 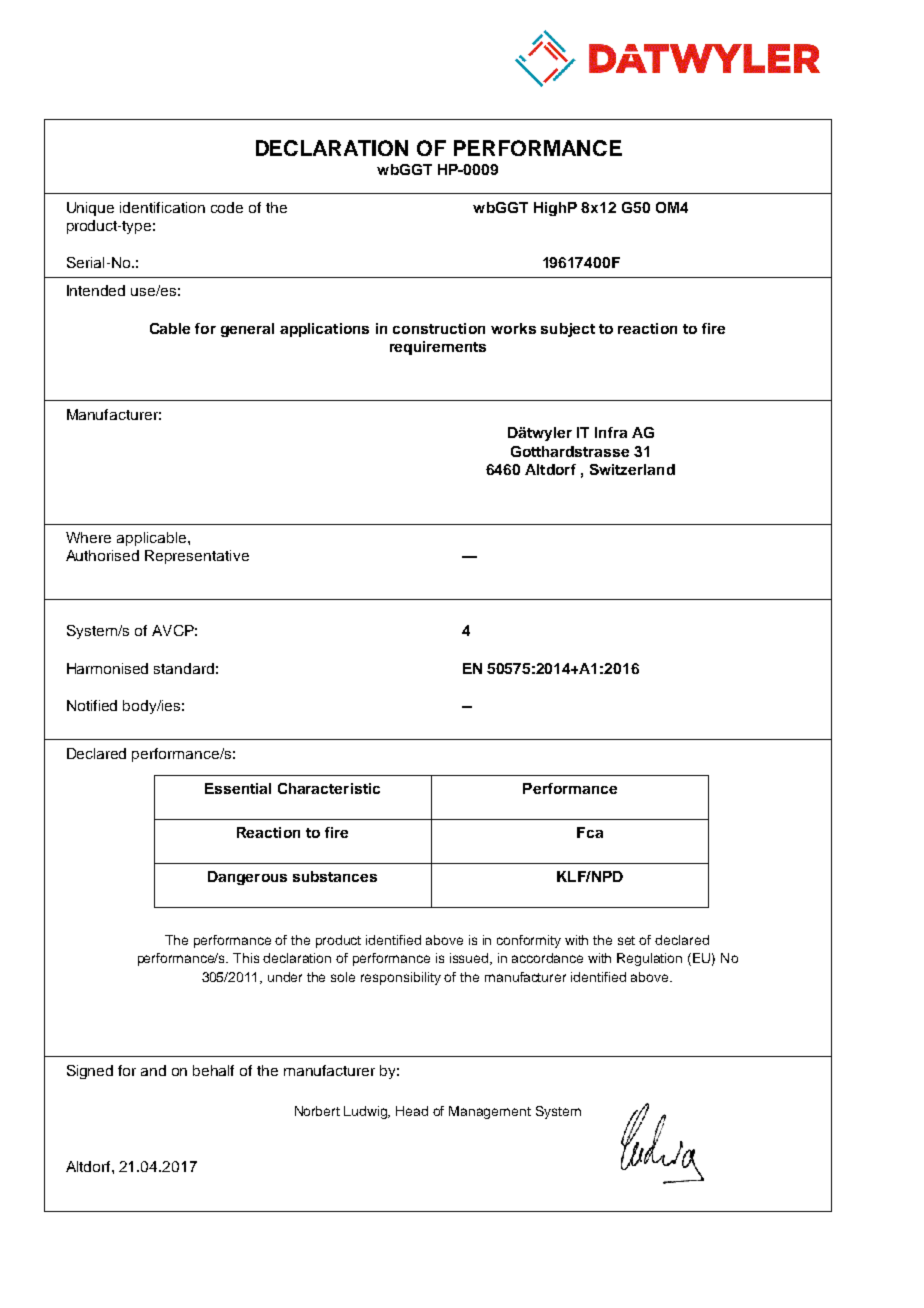 What do you see at coordinates (590, 832) in the image?
I see `Fca` at bounding box center [590, 832].
